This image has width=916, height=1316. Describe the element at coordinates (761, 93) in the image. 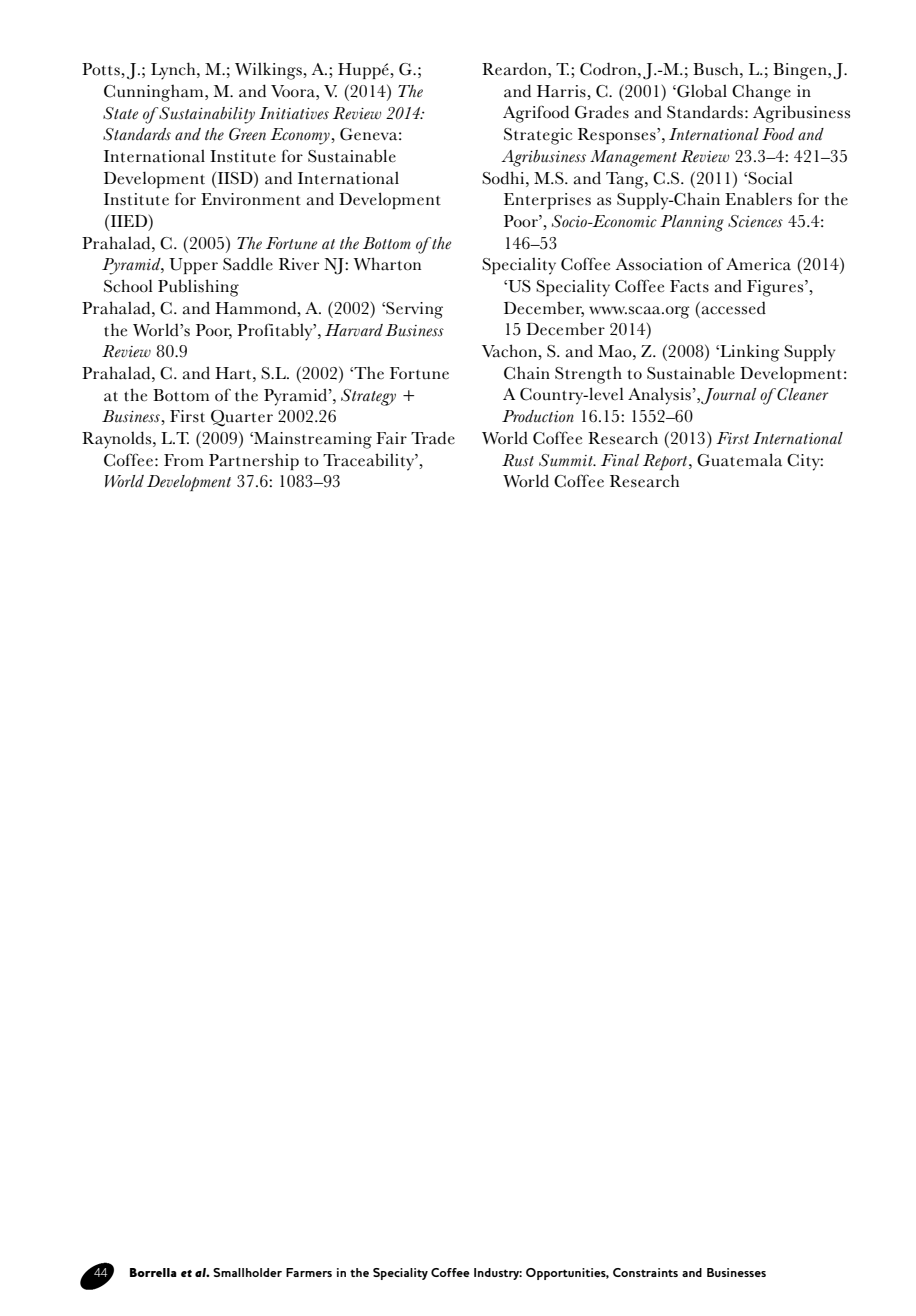

I see `Change` at that location.
